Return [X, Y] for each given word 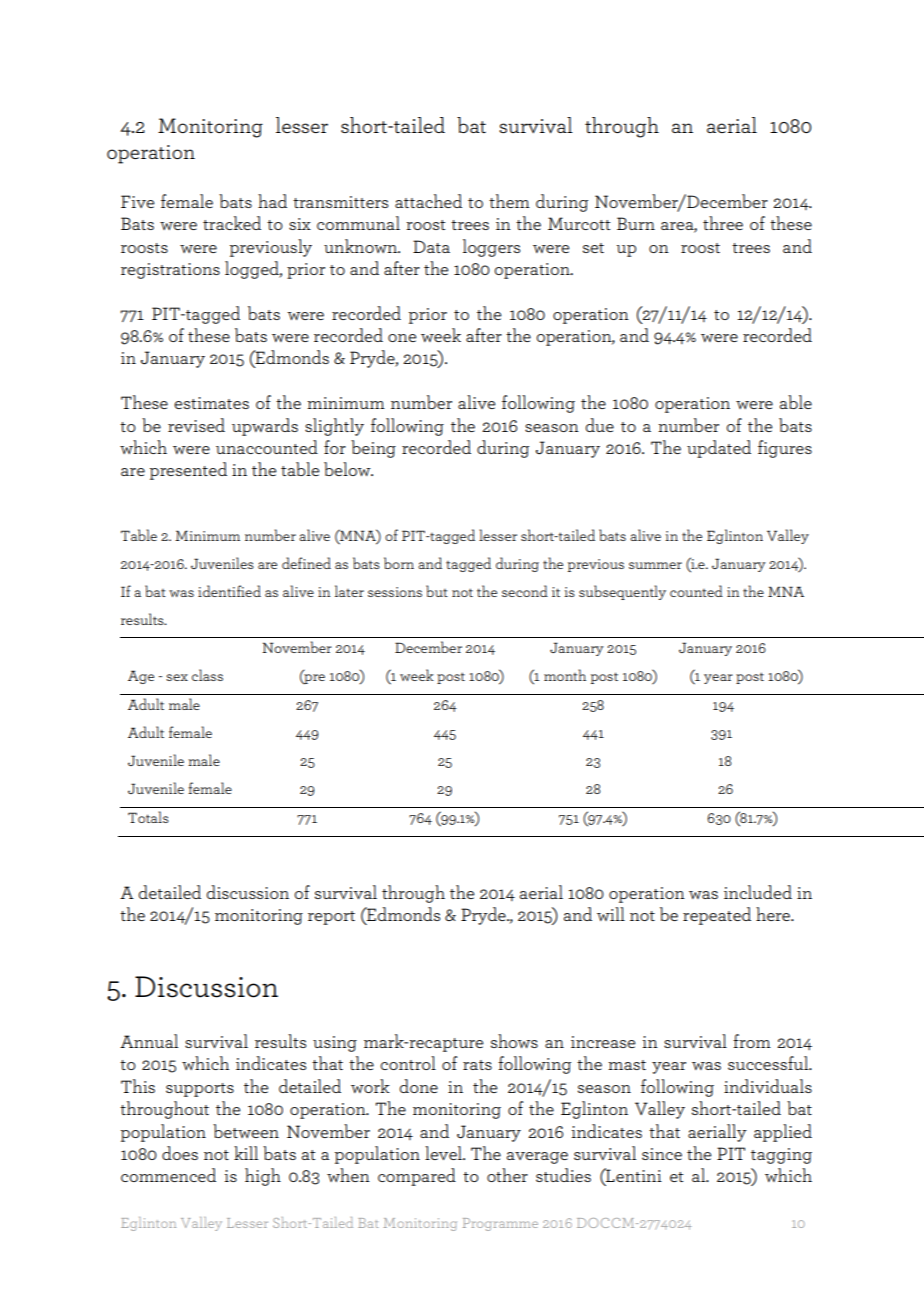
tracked [232, 223]
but [437, 591]
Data [431, 246]
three [723, 223]
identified [229, 591]
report [331, 918]
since [662, 1154]
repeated [717, 916]
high [263, 1177]
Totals [148, 817]
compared [417, 1177]
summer [655, 565]
